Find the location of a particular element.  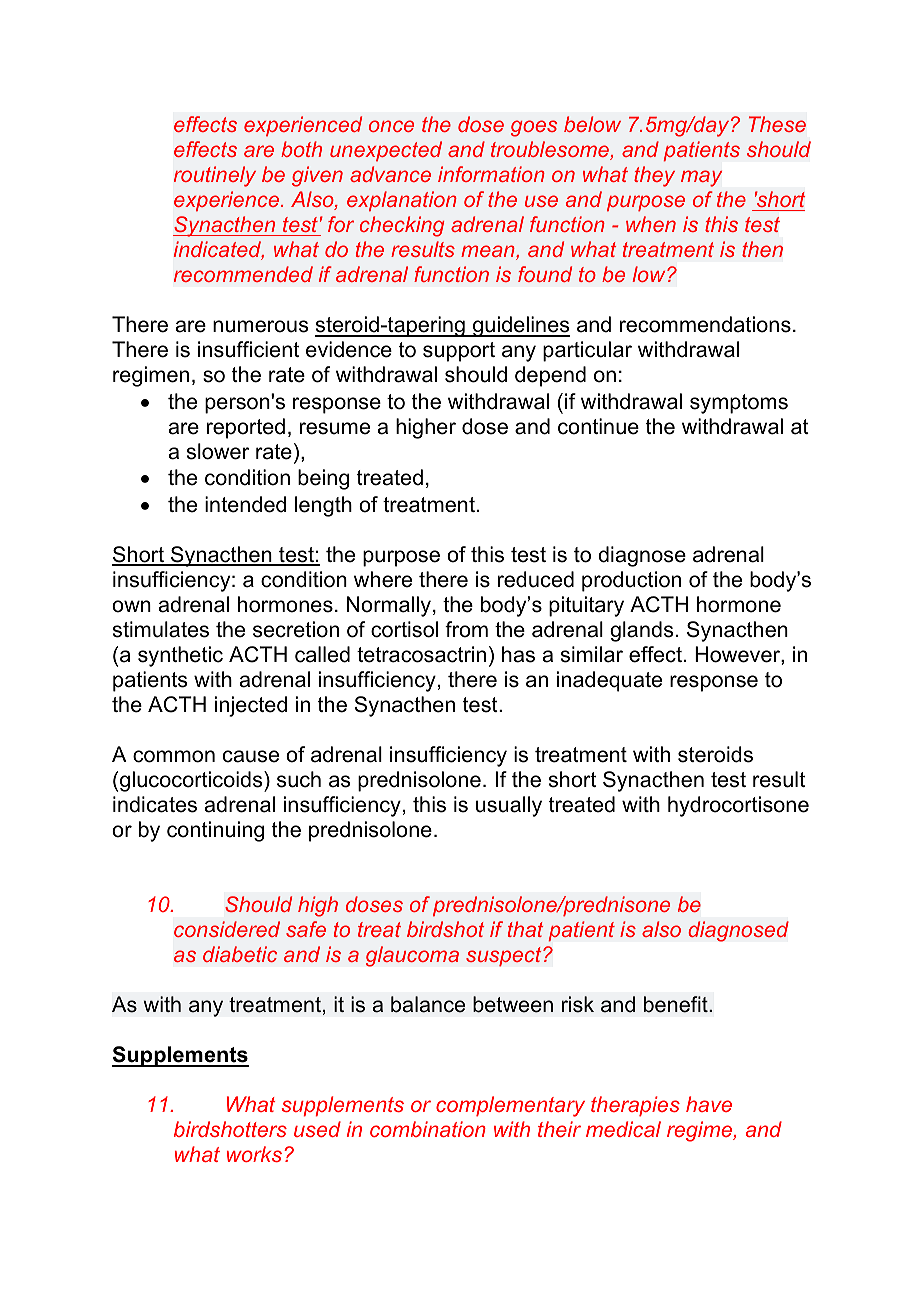

routinely is located at coordinates (215, 176).
